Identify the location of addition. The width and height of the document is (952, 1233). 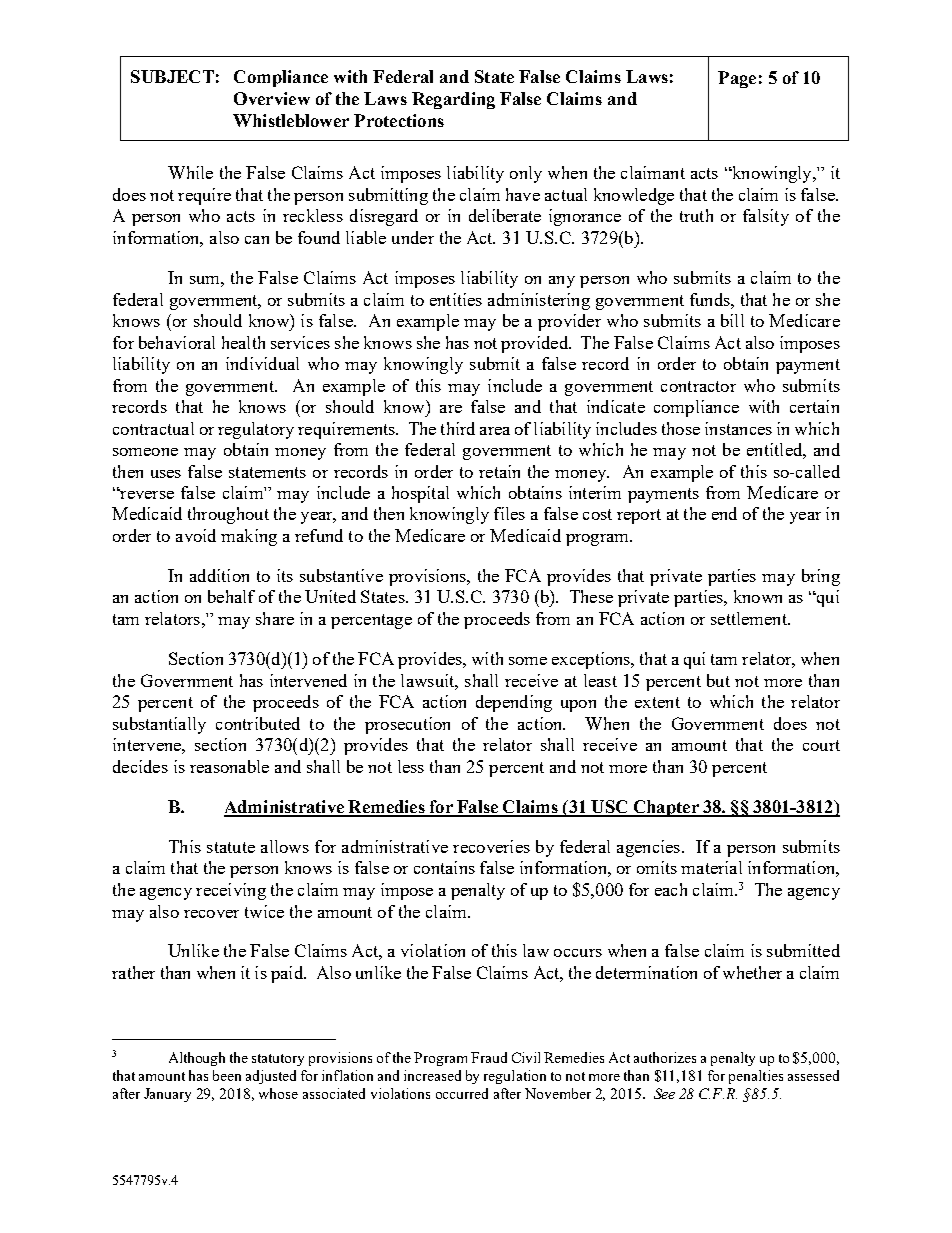
(219, 575).
